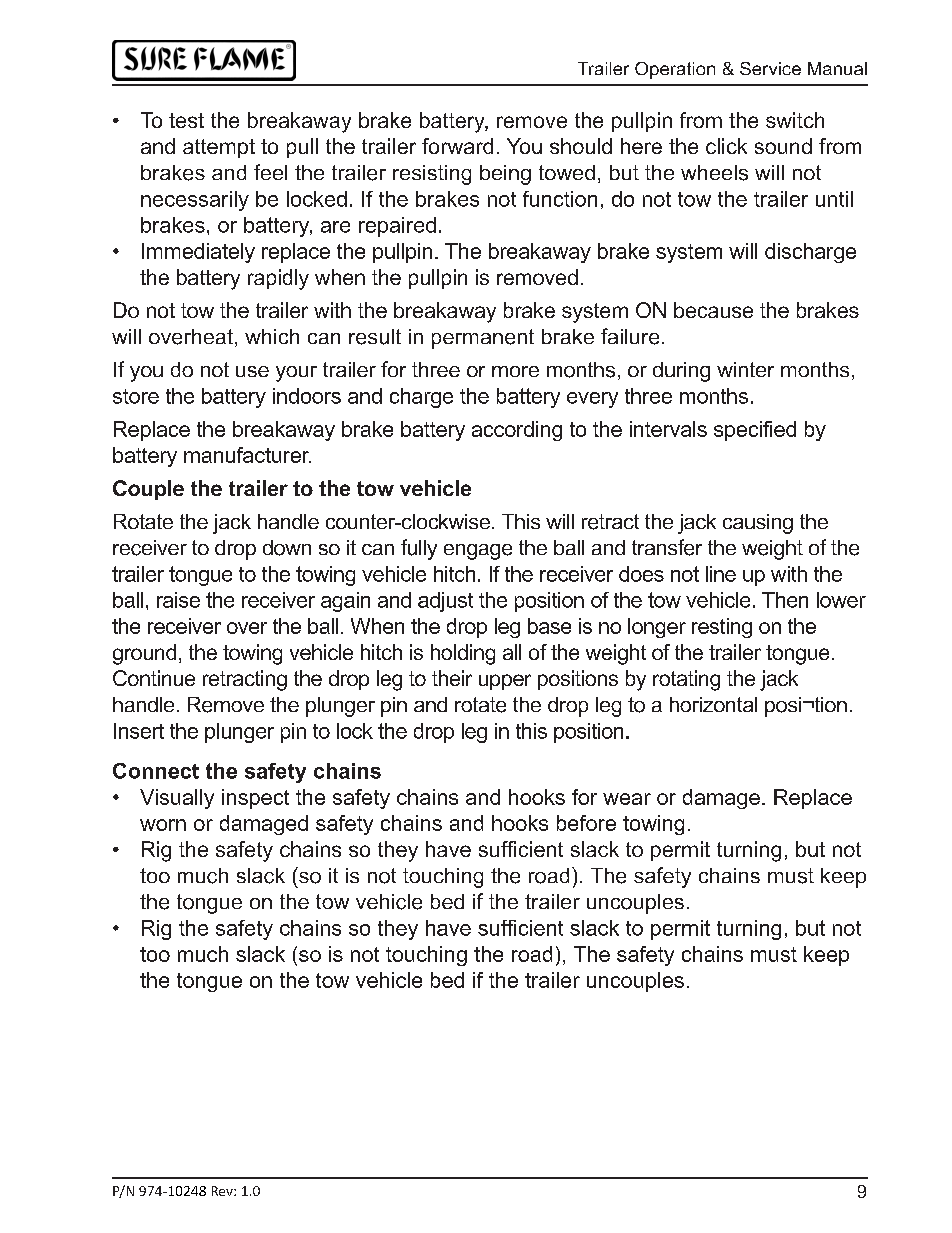  I want to click on test, so click(186, 120).
